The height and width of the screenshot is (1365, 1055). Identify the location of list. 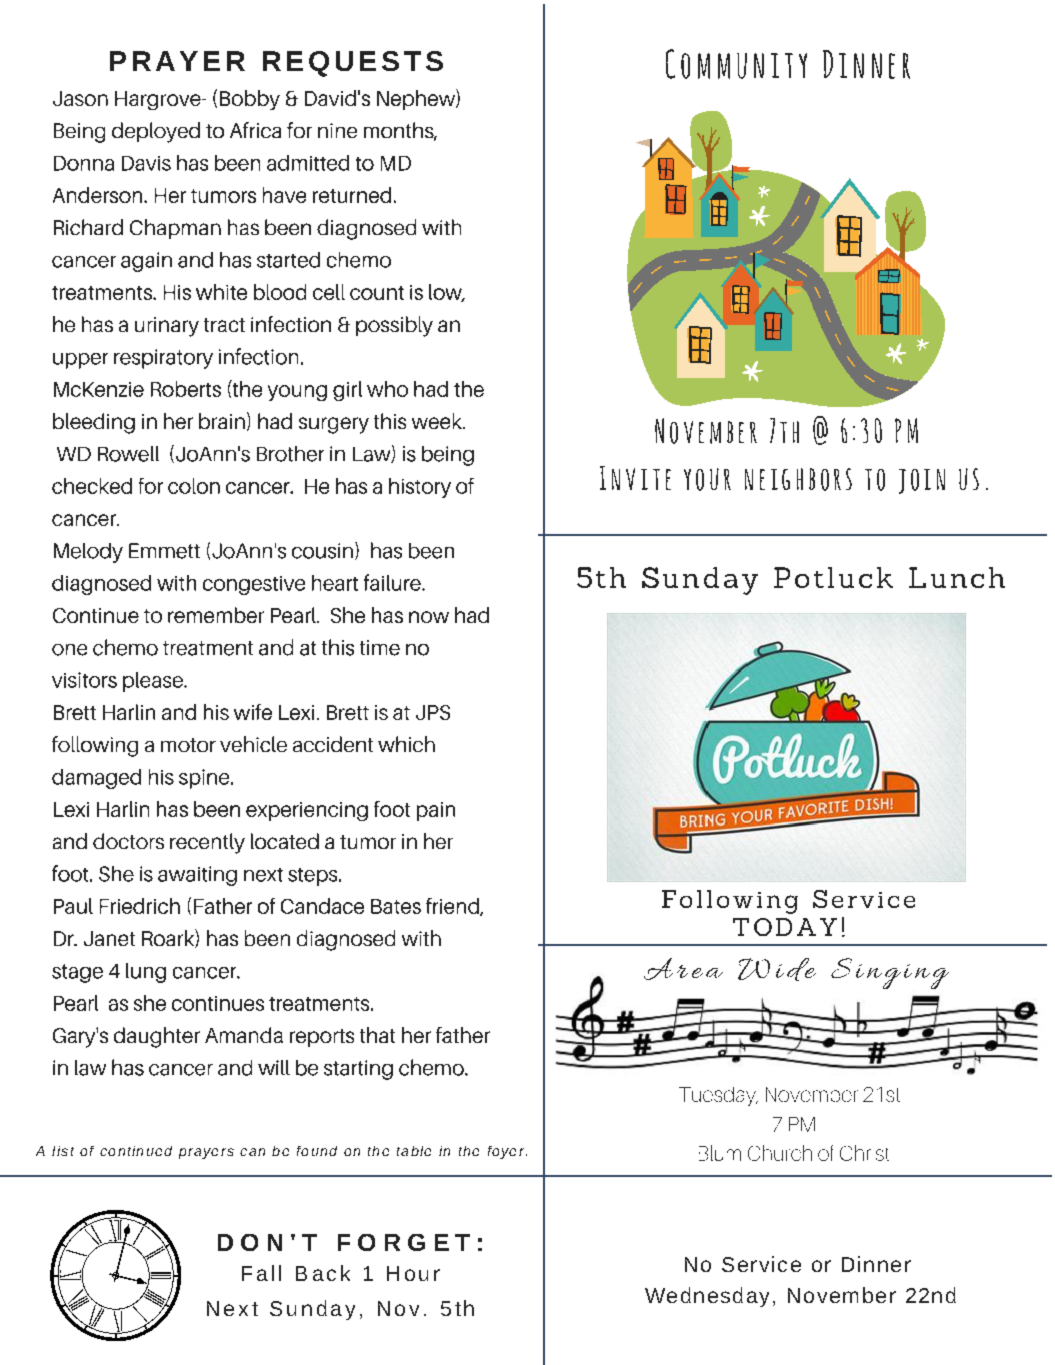
(63, 1151).
